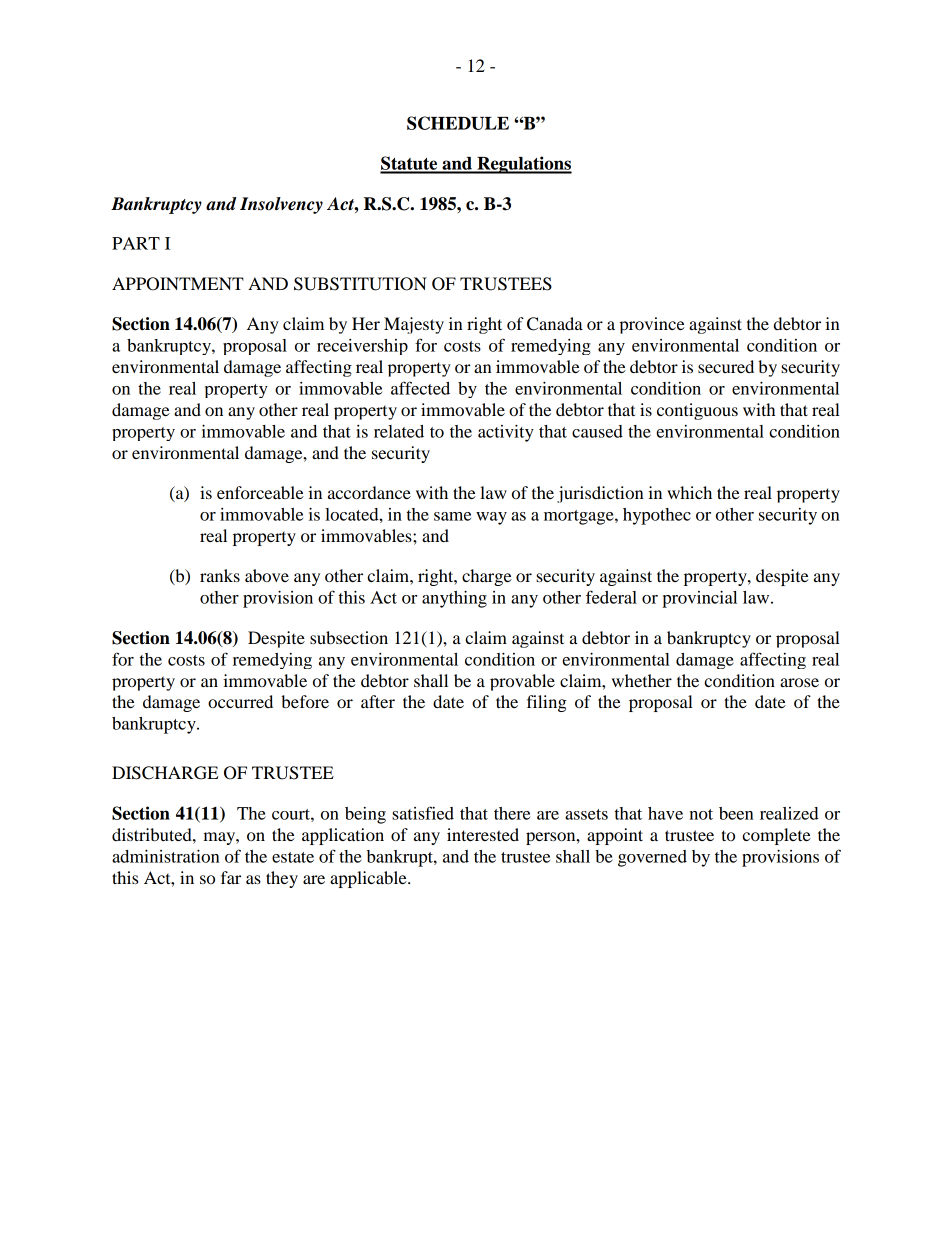  What do you see at coordinates (689, 492) in the page?
I see `which` at bounding box center [689, 492].
